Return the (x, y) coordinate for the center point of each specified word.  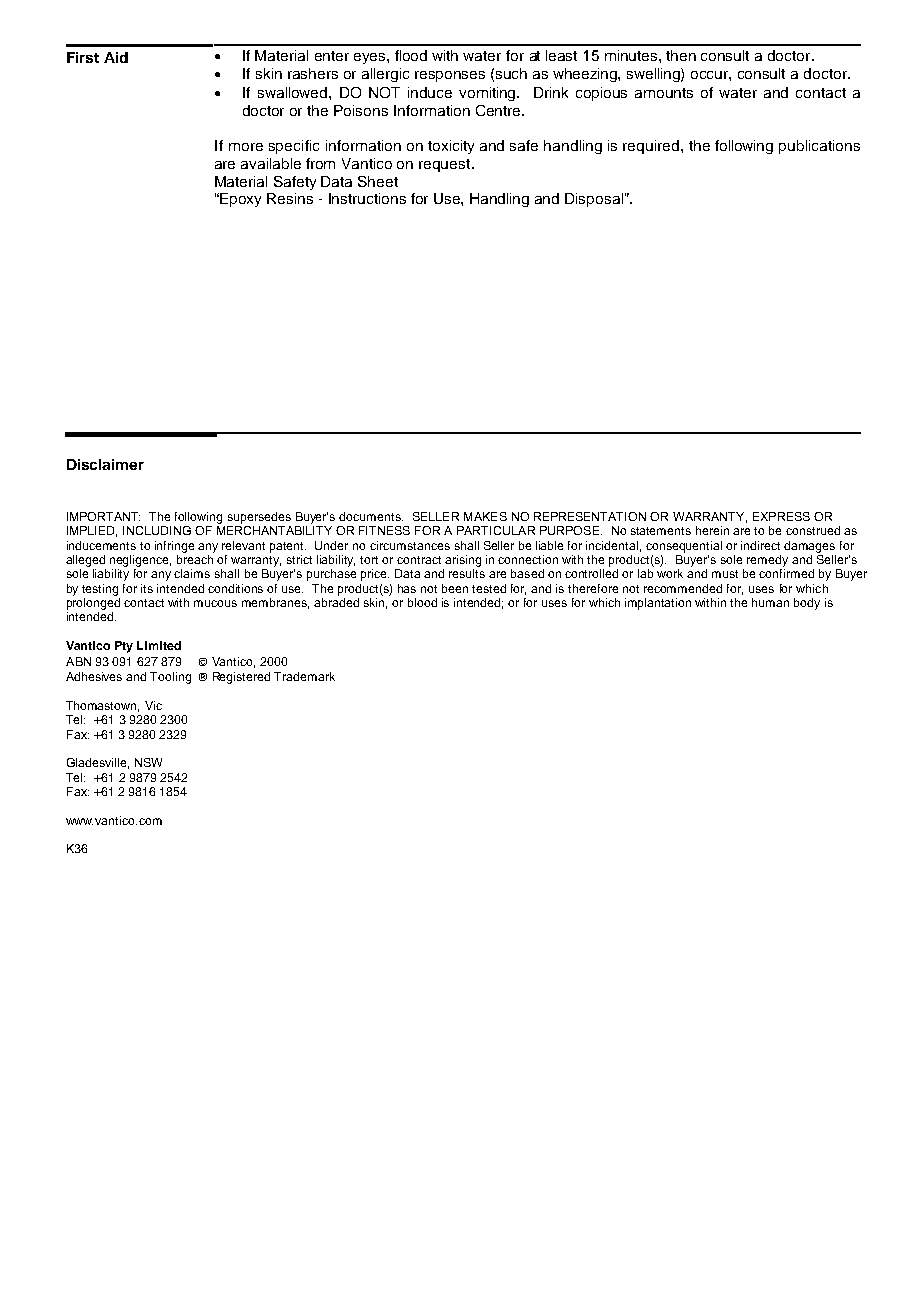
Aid (116, 57)
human (770, 602)
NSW (148, 762)
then (681, 55)
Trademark (304, 676)
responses (450, 76)
